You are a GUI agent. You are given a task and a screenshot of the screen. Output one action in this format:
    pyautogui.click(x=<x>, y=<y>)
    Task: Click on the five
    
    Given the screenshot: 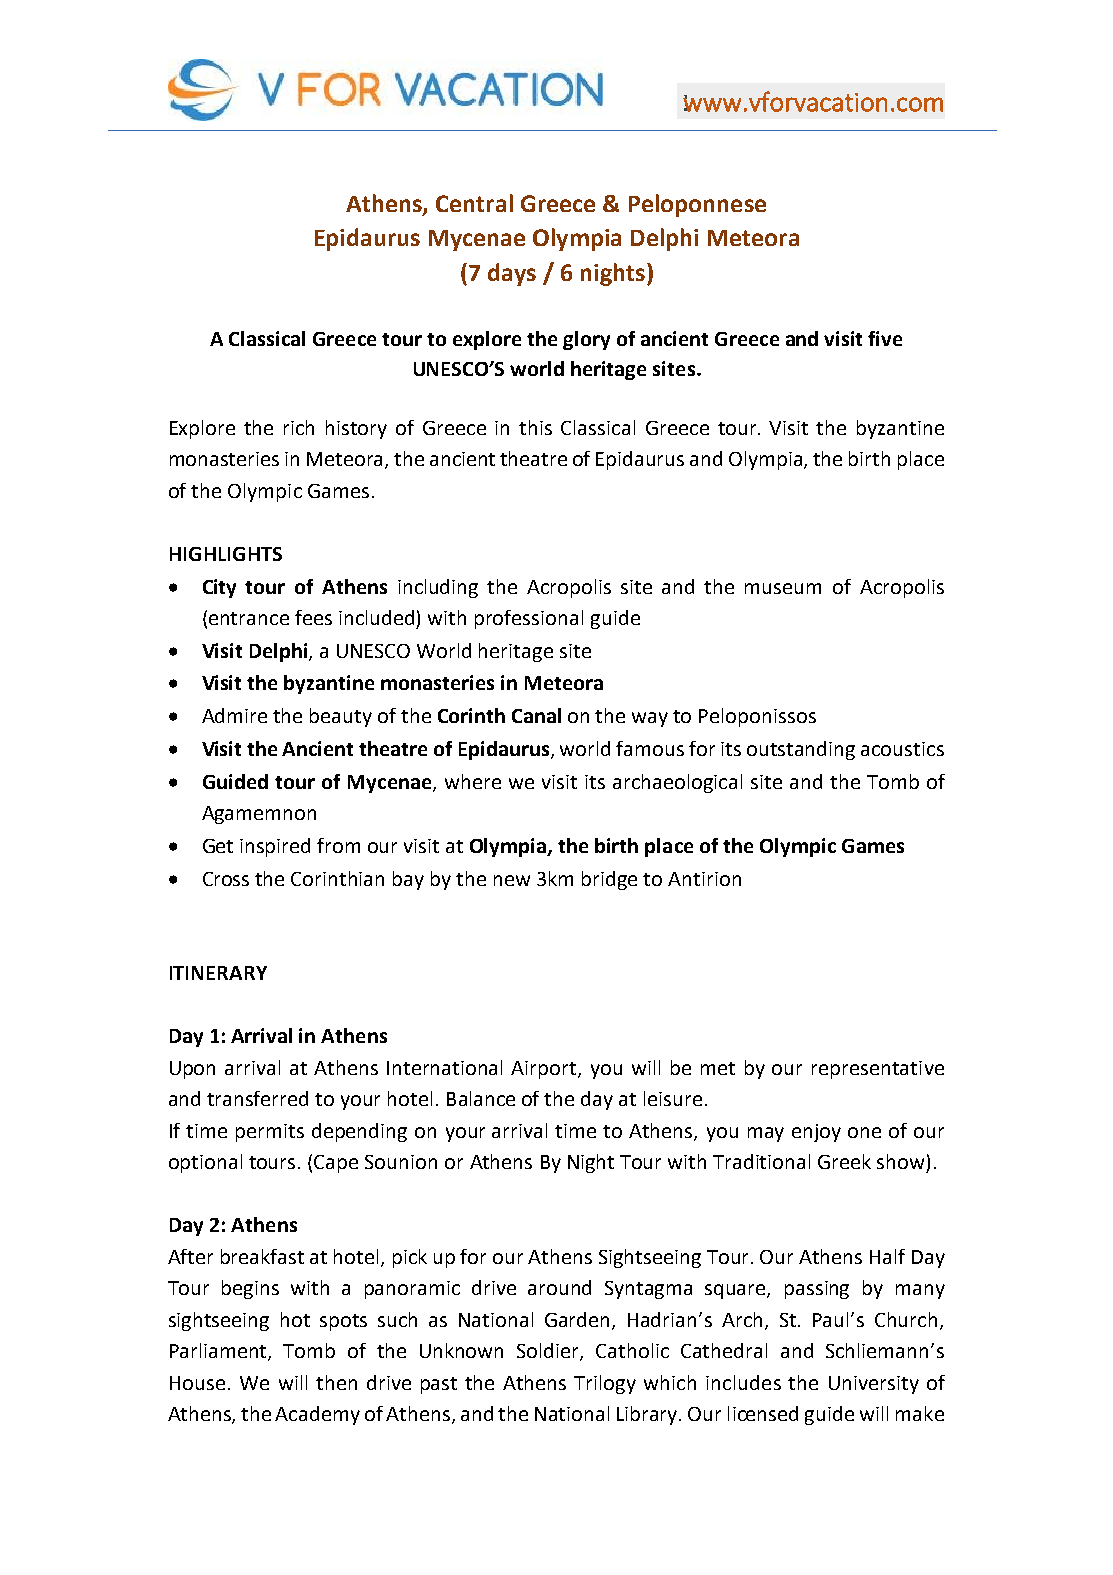 What is the action you would take?
    pyautogui.click(x=885, y=338)
